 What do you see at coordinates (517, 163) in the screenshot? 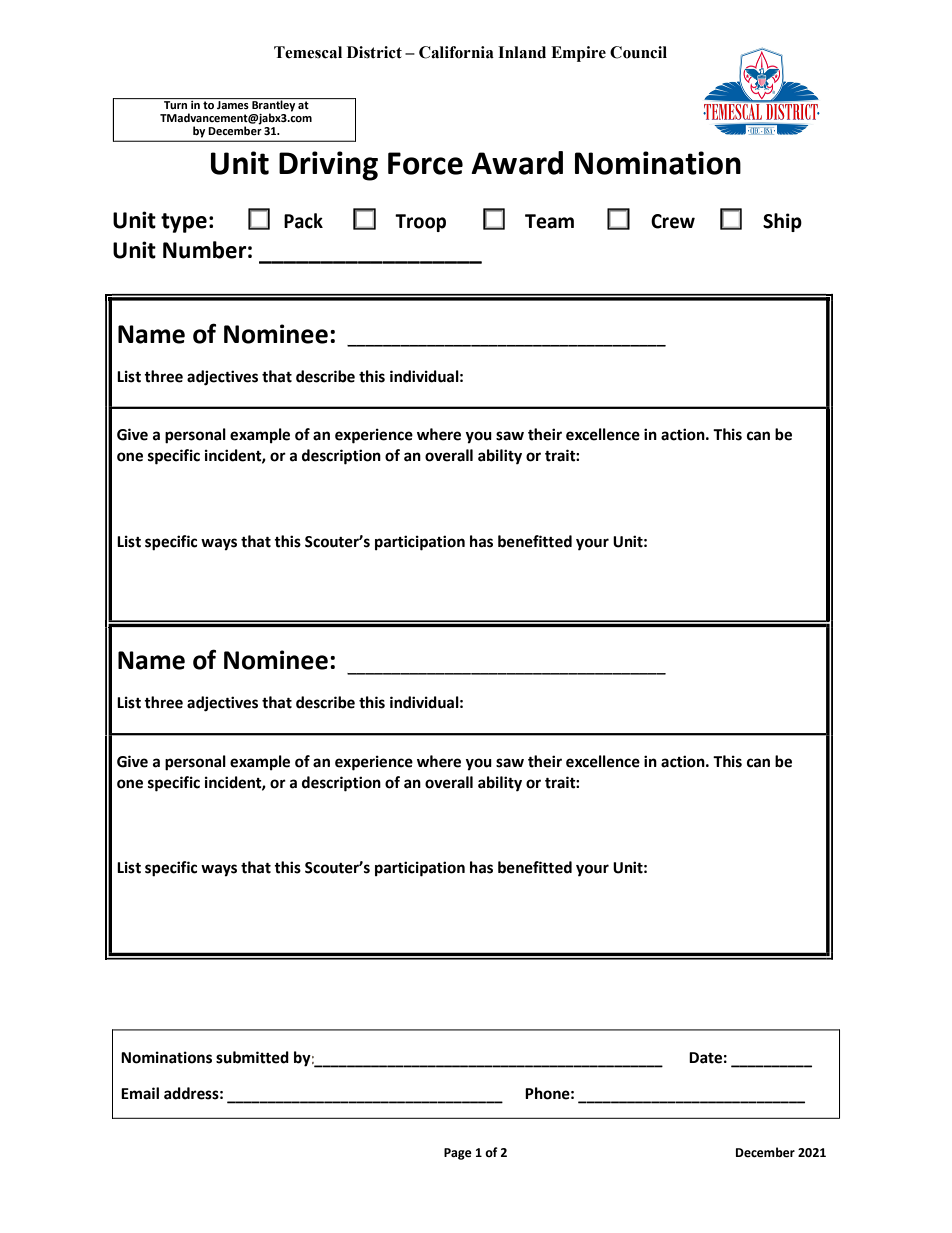
I see `Award` at bounding box center [517, 163].
